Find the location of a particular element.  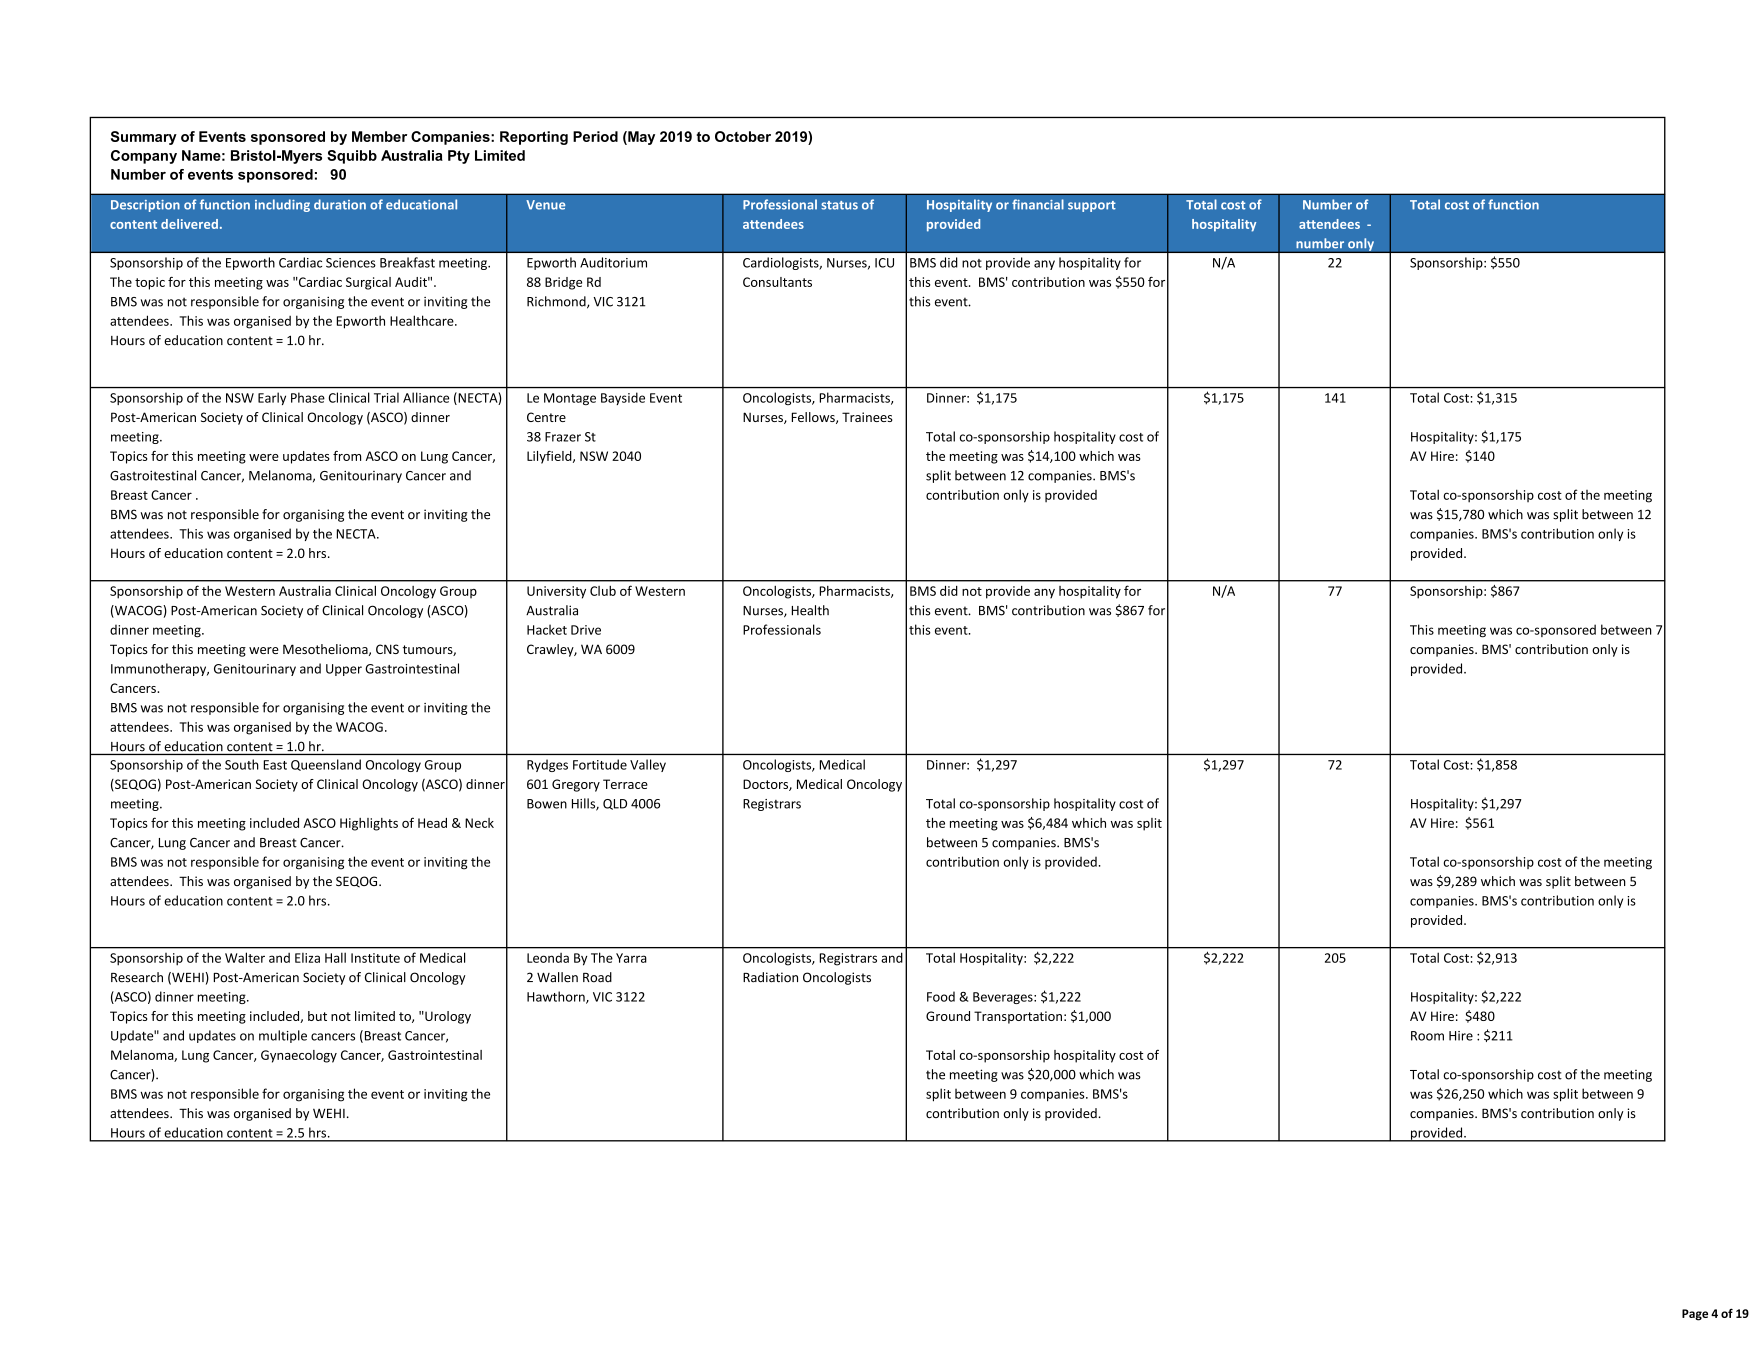

status is located at coordinates (839, 205).
